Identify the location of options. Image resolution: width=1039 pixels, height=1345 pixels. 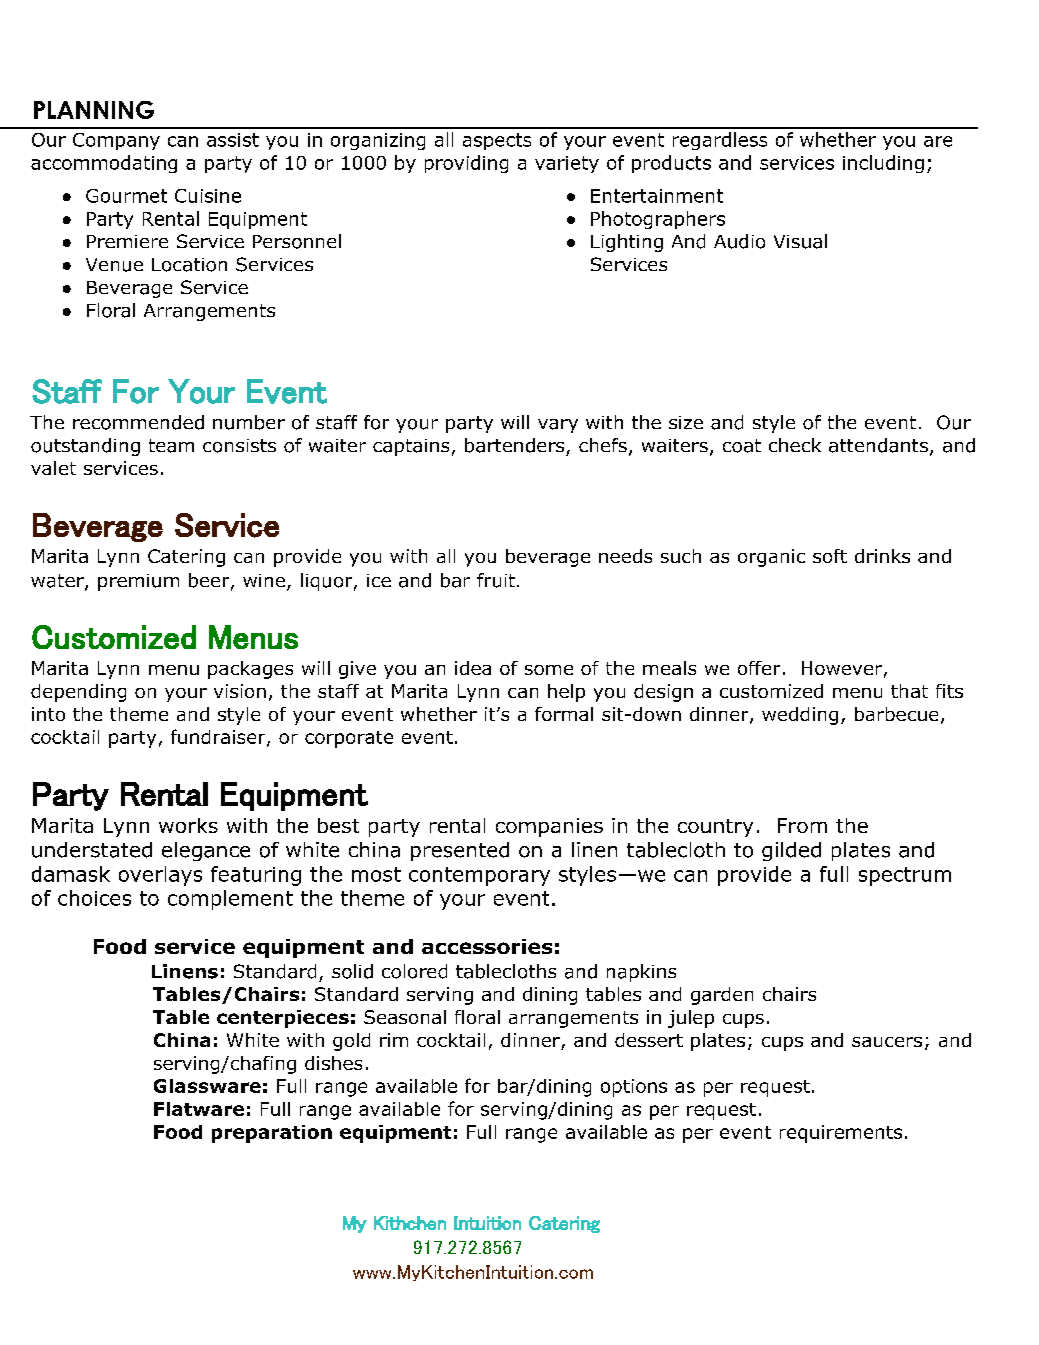
(634, 1088).
